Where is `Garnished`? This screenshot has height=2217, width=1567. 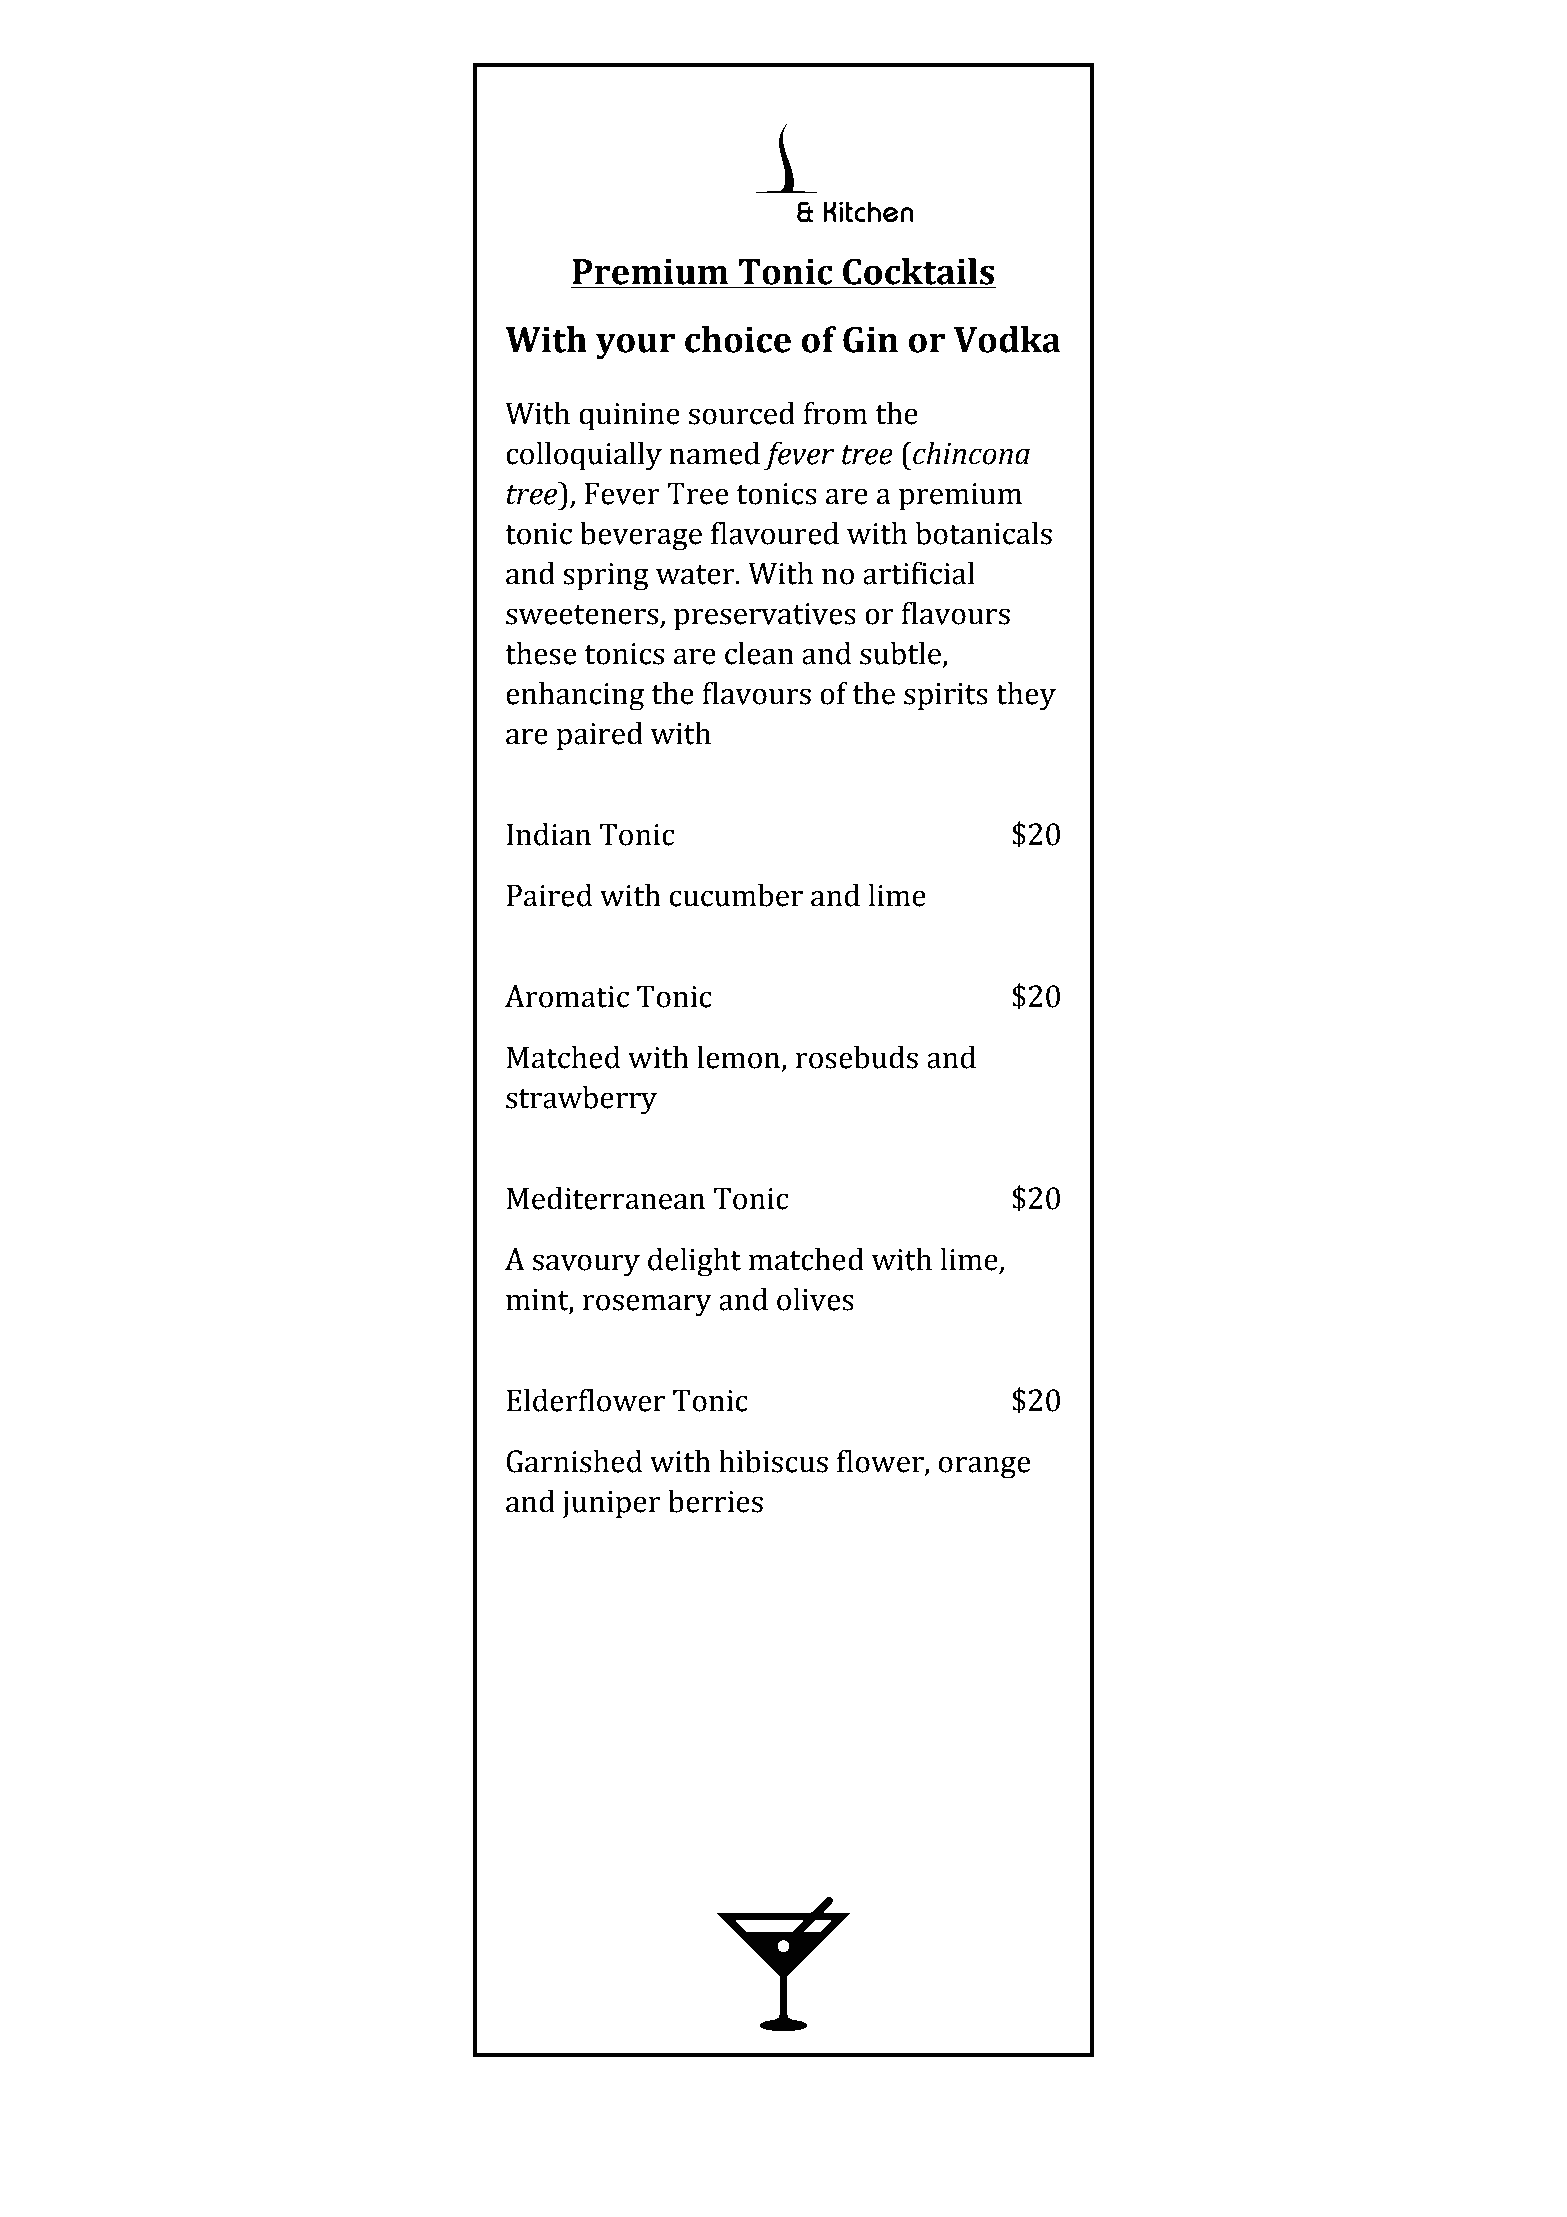 Garnished is located at coordinates (574, 1461).
